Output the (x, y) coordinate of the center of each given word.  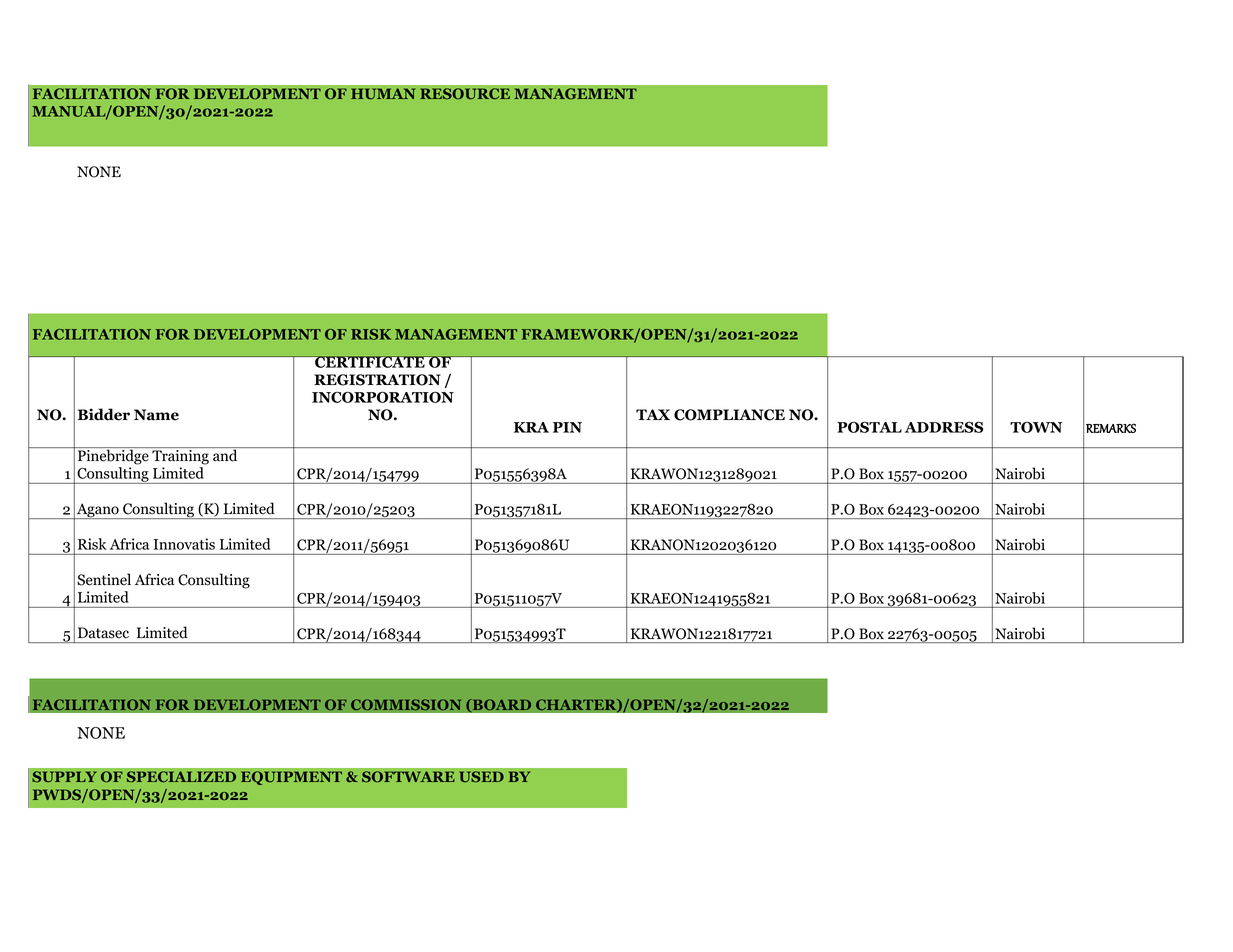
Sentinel (104, 579)
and (225, 454)
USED (481, 777)
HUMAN (383, 94)
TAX (653, 414)
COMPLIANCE (729, 415)
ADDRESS (944, 427)
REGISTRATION (377, 380)
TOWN (1036, 427)
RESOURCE (465, 94)
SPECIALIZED (181, 777)
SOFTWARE (408, 777)
